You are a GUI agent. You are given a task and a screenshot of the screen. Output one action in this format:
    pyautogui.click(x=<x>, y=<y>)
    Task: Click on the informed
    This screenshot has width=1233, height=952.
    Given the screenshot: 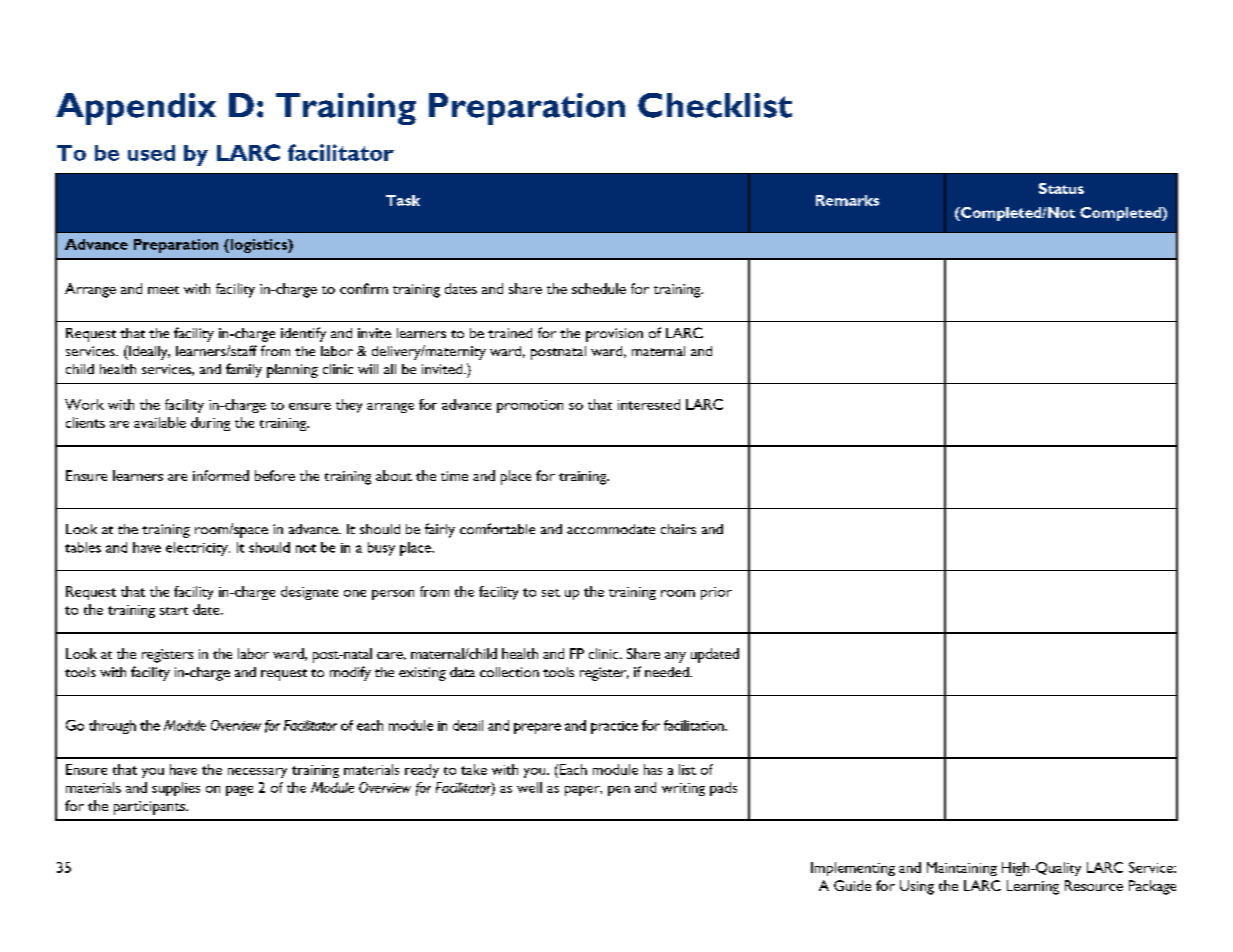 What is the action you would take?
    pyautogui.click(x=221, y=475)
